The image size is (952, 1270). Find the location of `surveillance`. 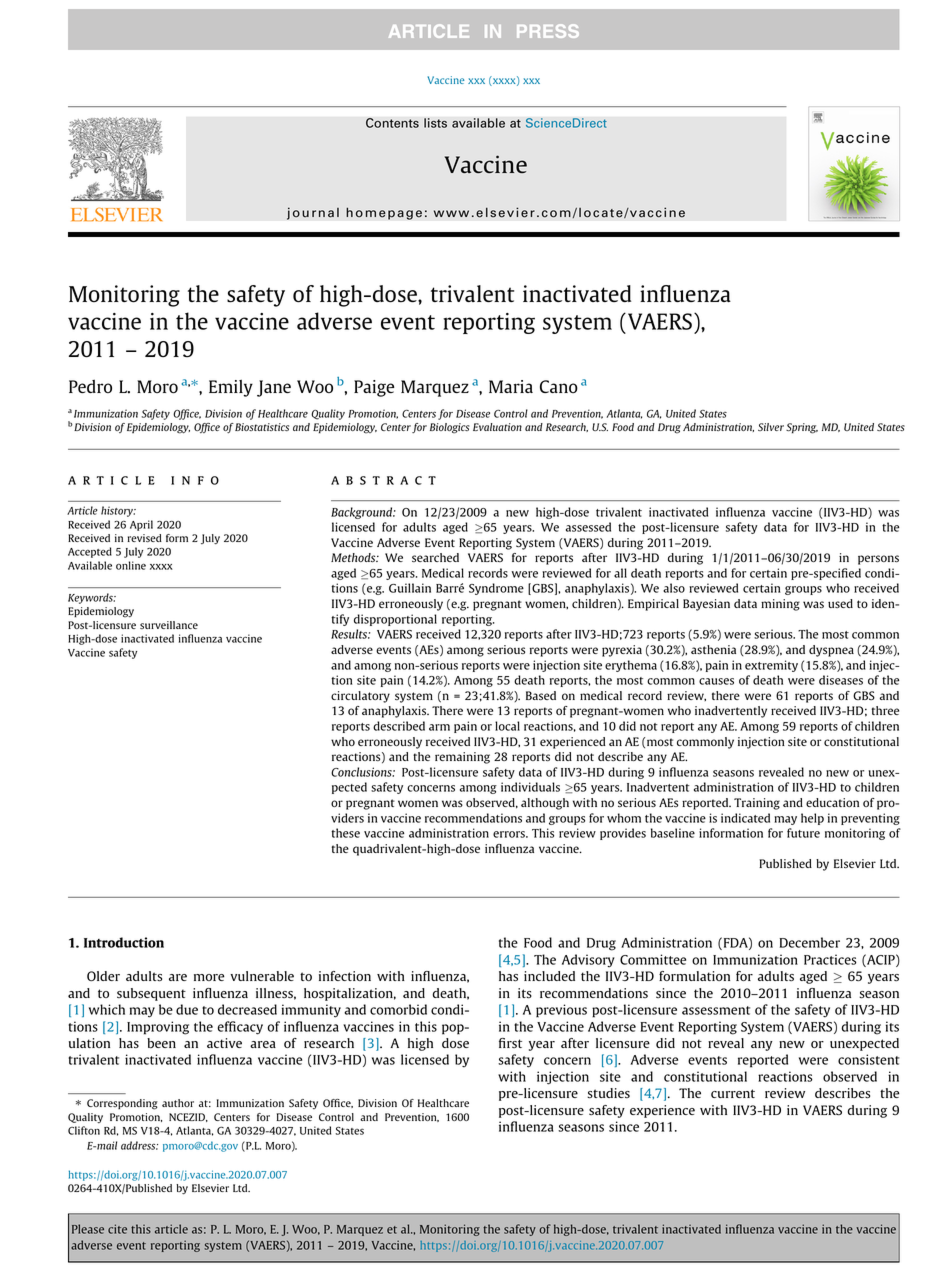

surveillance is located at coordinates (169, 625).
